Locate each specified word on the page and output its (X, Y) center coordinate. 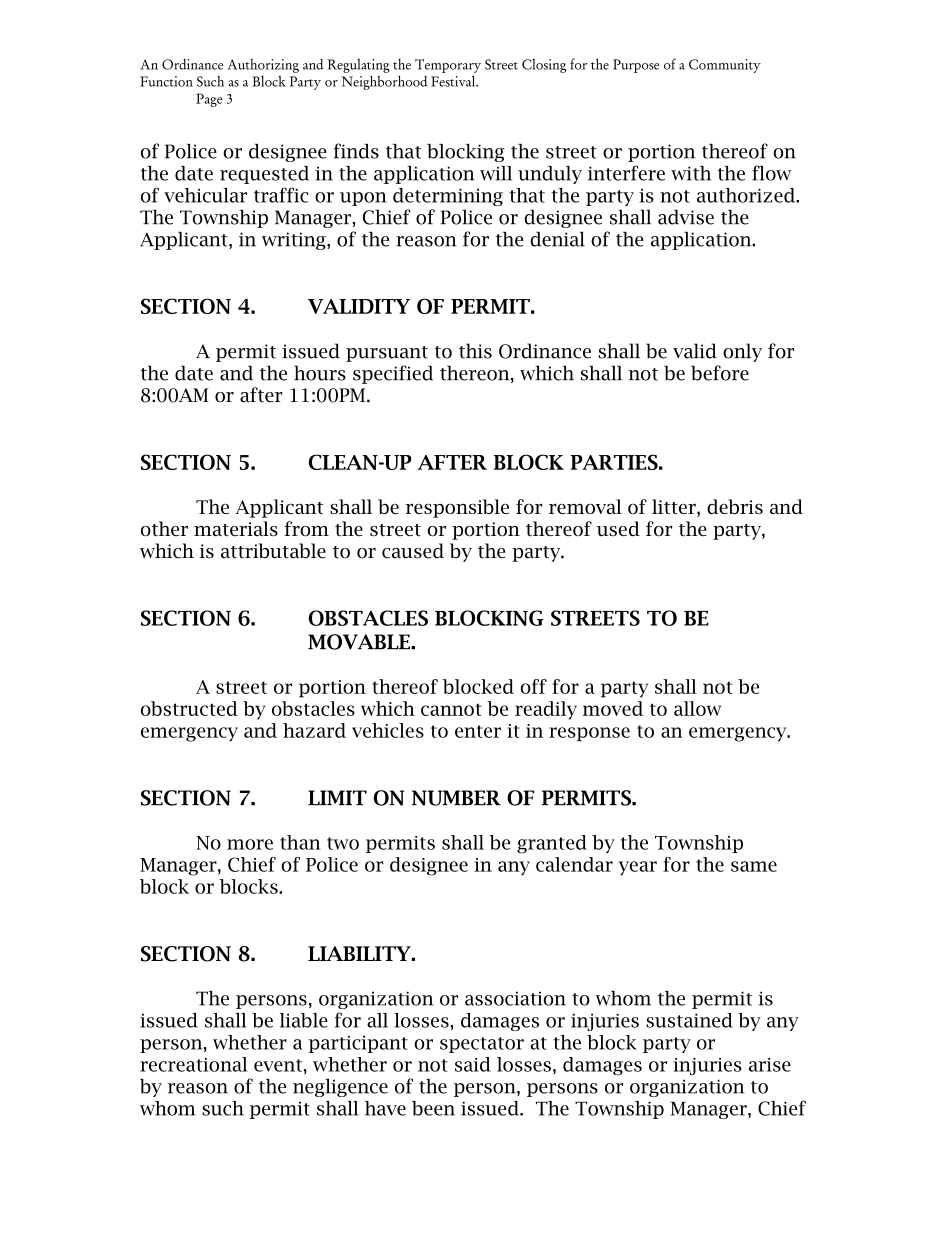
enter (478, 731)
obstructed (189, 708)
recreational (193, 1064)
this (475, 351)
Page (209, 100)
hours (320, 373)
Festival (454, 81)
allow (697, 708)
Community (725, 66)
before (720, 373)
